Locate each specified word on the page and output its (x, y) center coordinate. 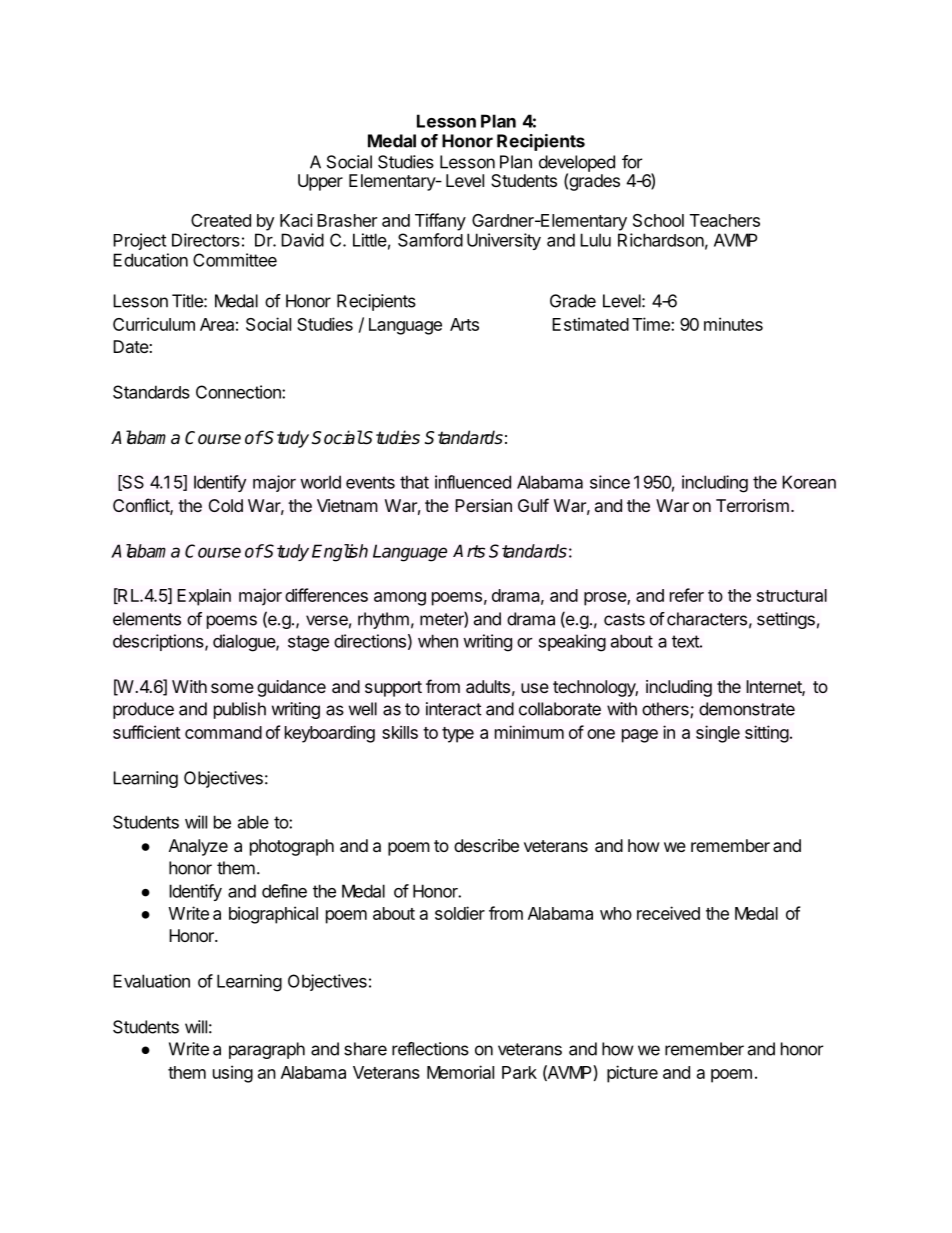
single (718, 734)
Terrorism (752, 505)
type (458, 735)
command (223, 732)
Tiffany (440, 222)
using (233, 1074)
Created (221, 220)
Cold (226, 505)
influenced (473, 482)
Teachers (725, 220)
